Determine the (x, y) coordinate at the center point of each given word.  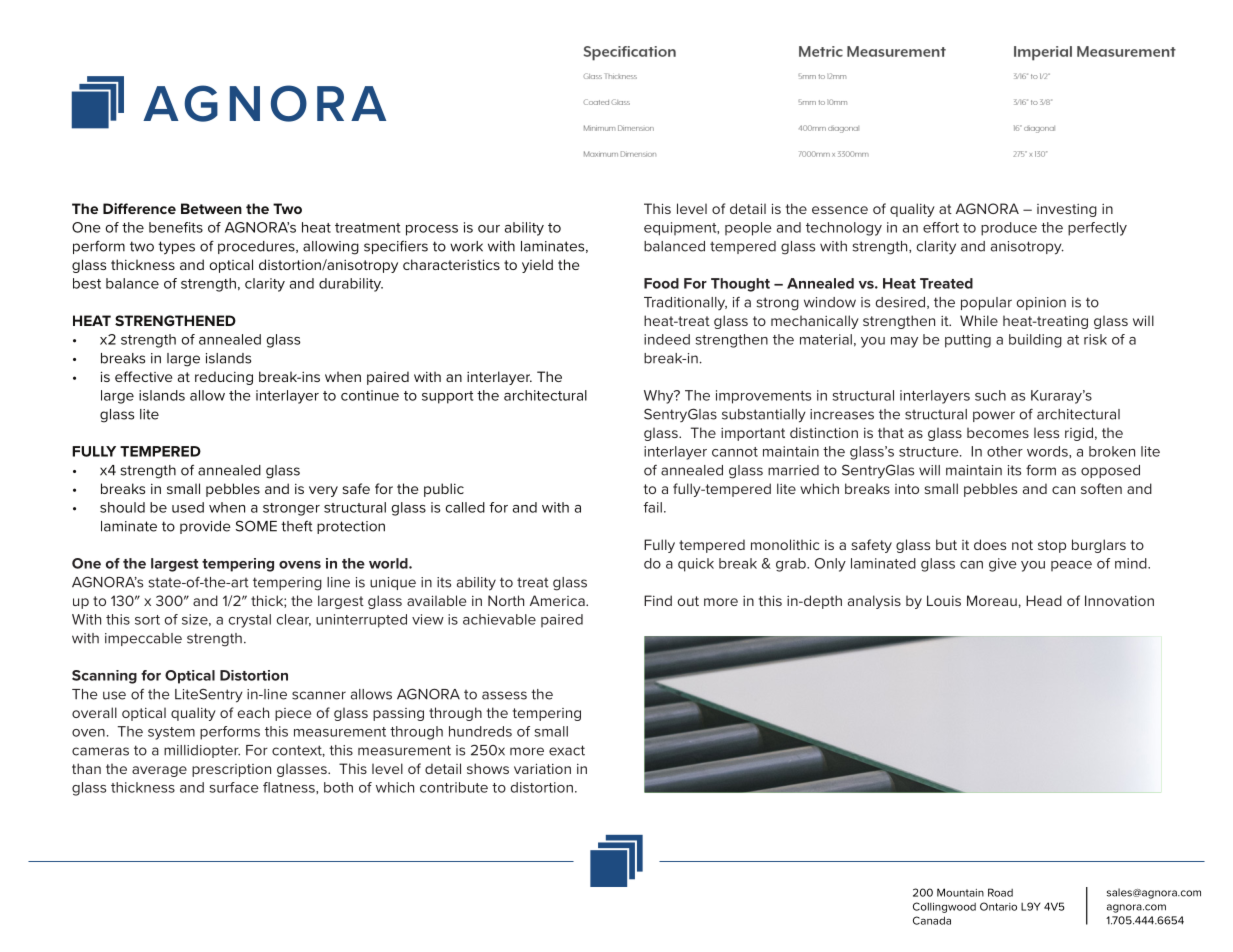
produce (1009, 229)
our (489, 229)
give (1003, 565)
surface (234, 787)
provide (205, 527)
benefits (176, 227)
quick (696, 565)
